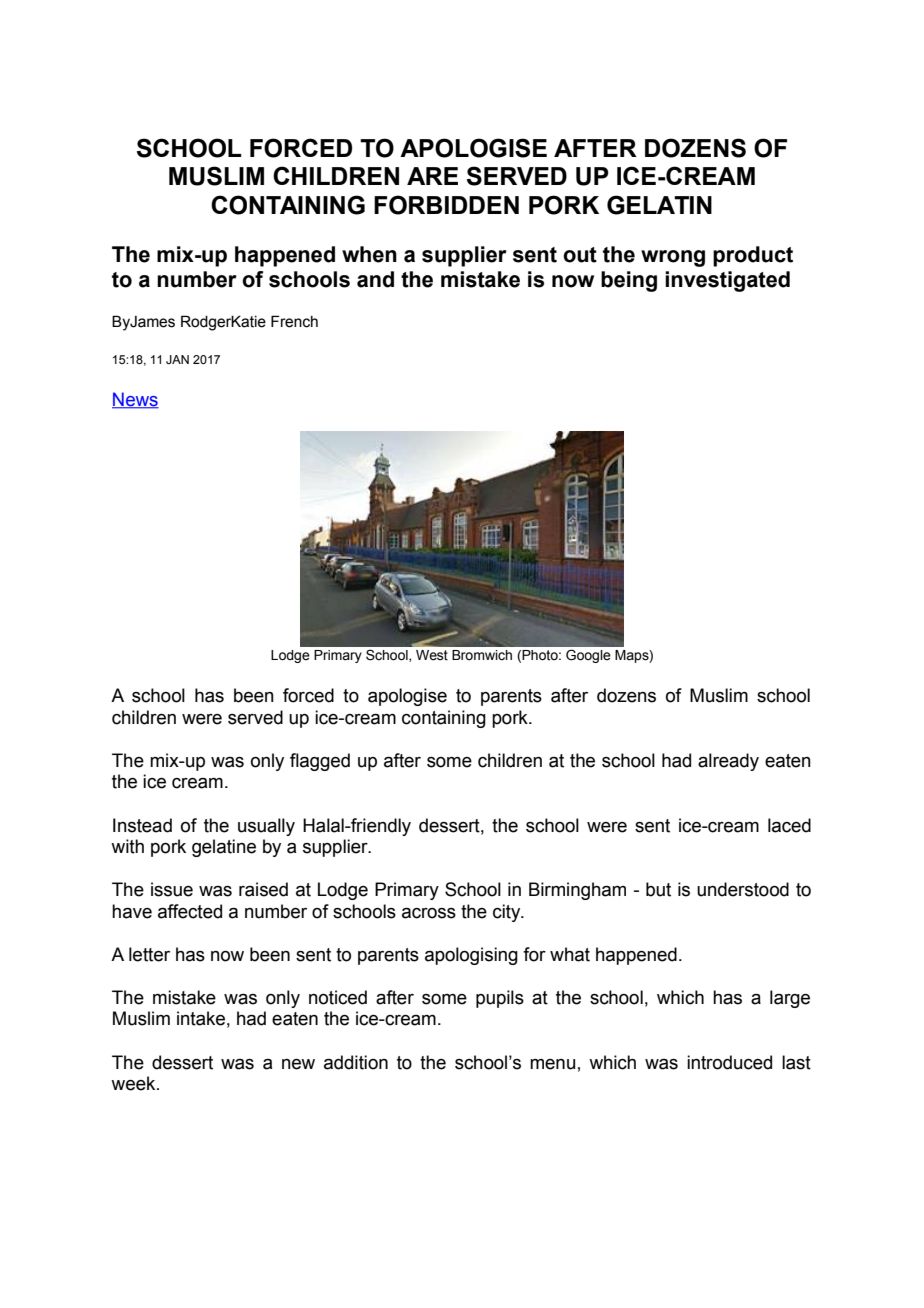 The width and height of the screenshot is (924, 1308). Describe the element at coordinates (753, 256) in the screenshot. I see `product` at that location.
